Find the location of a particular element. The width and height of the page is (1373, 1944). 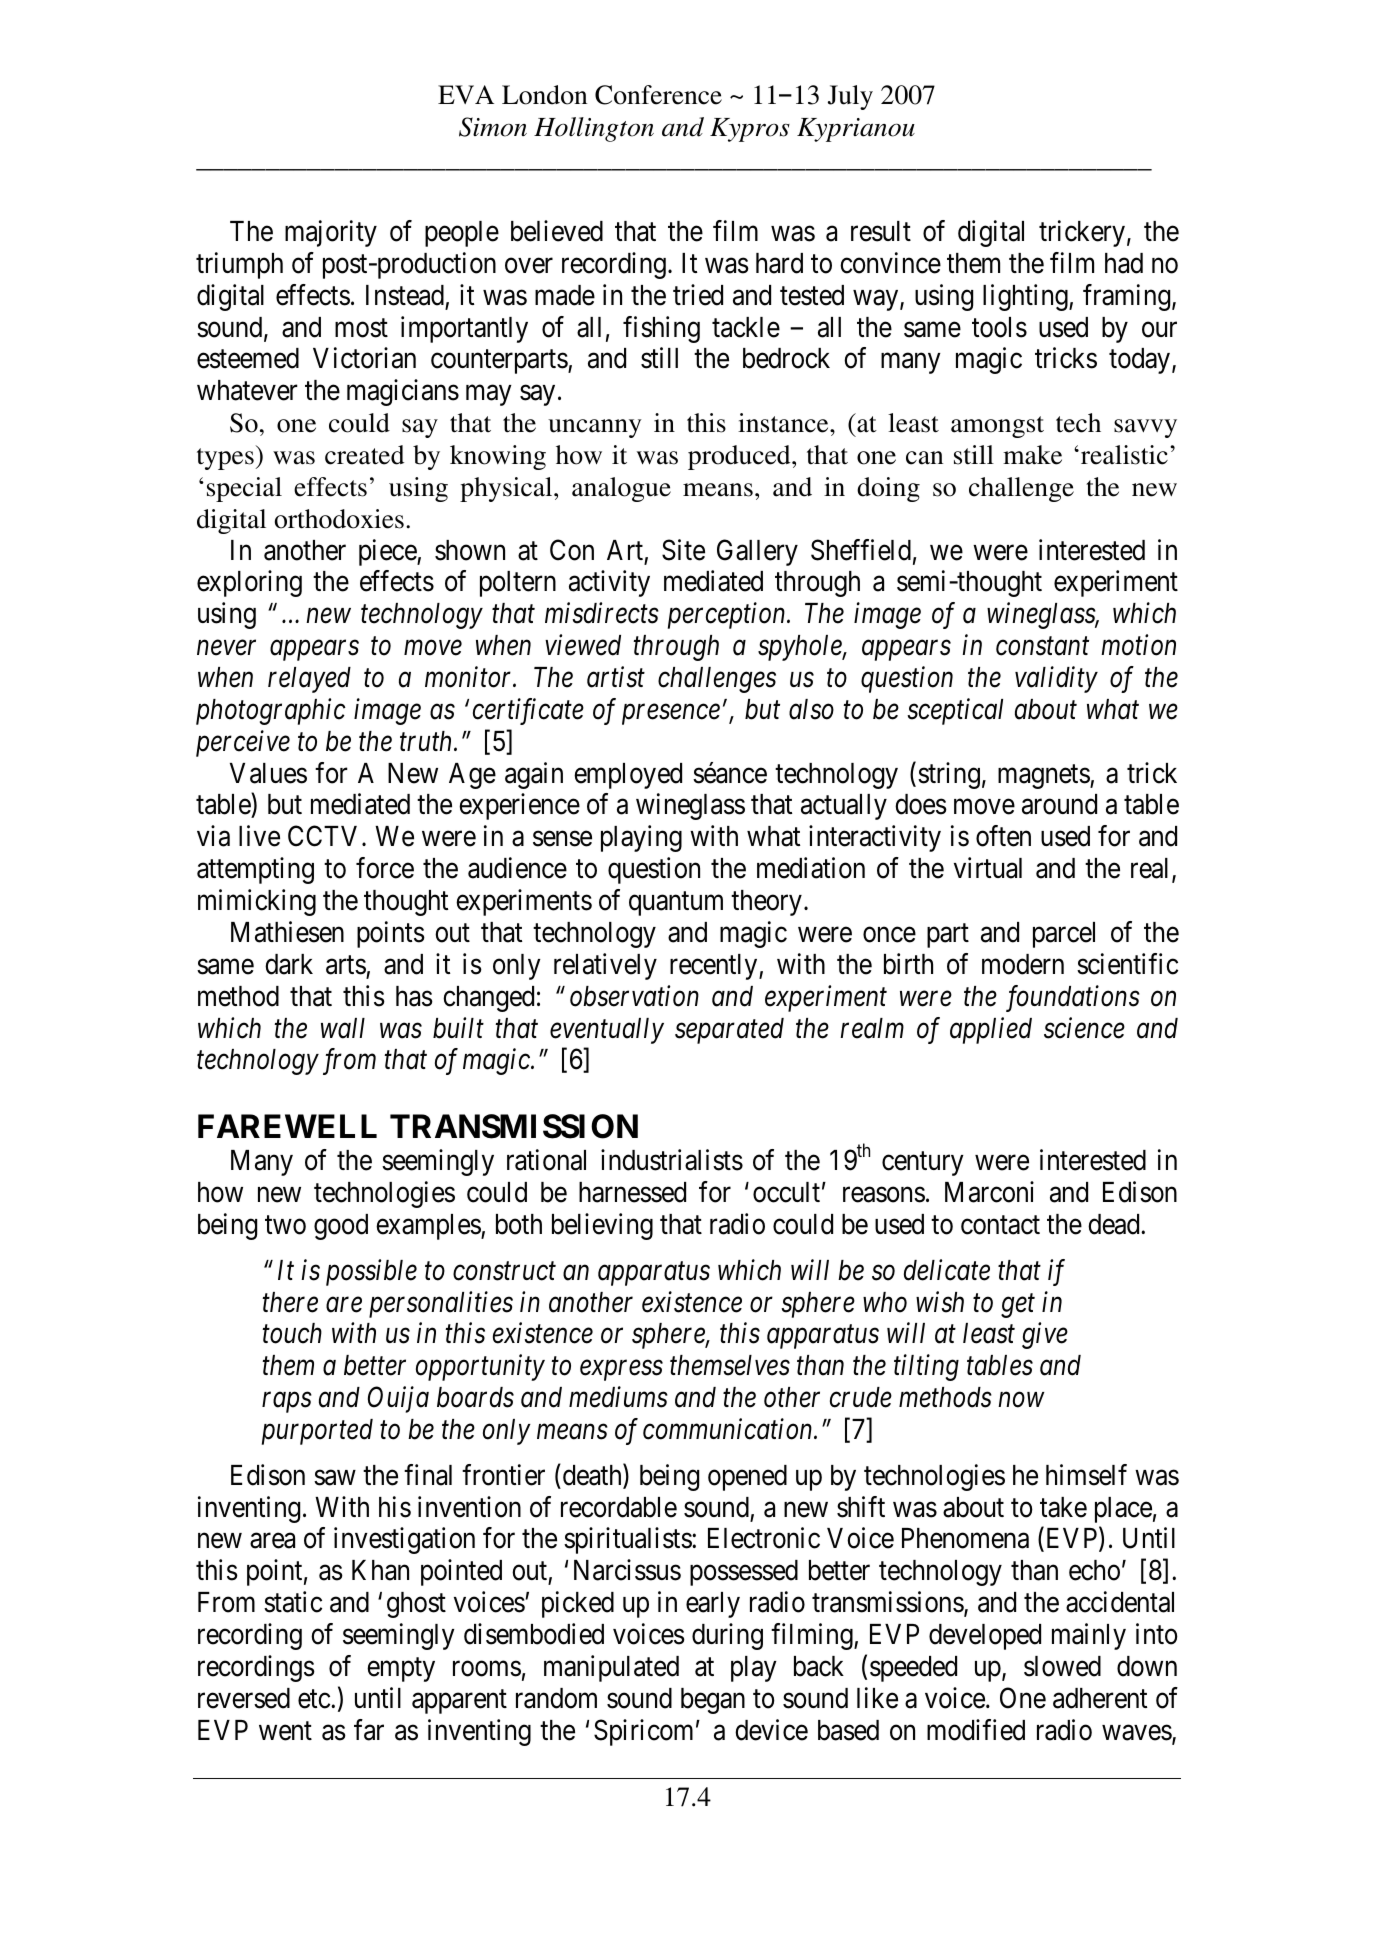

had is located at coordinates (1124, 263).
